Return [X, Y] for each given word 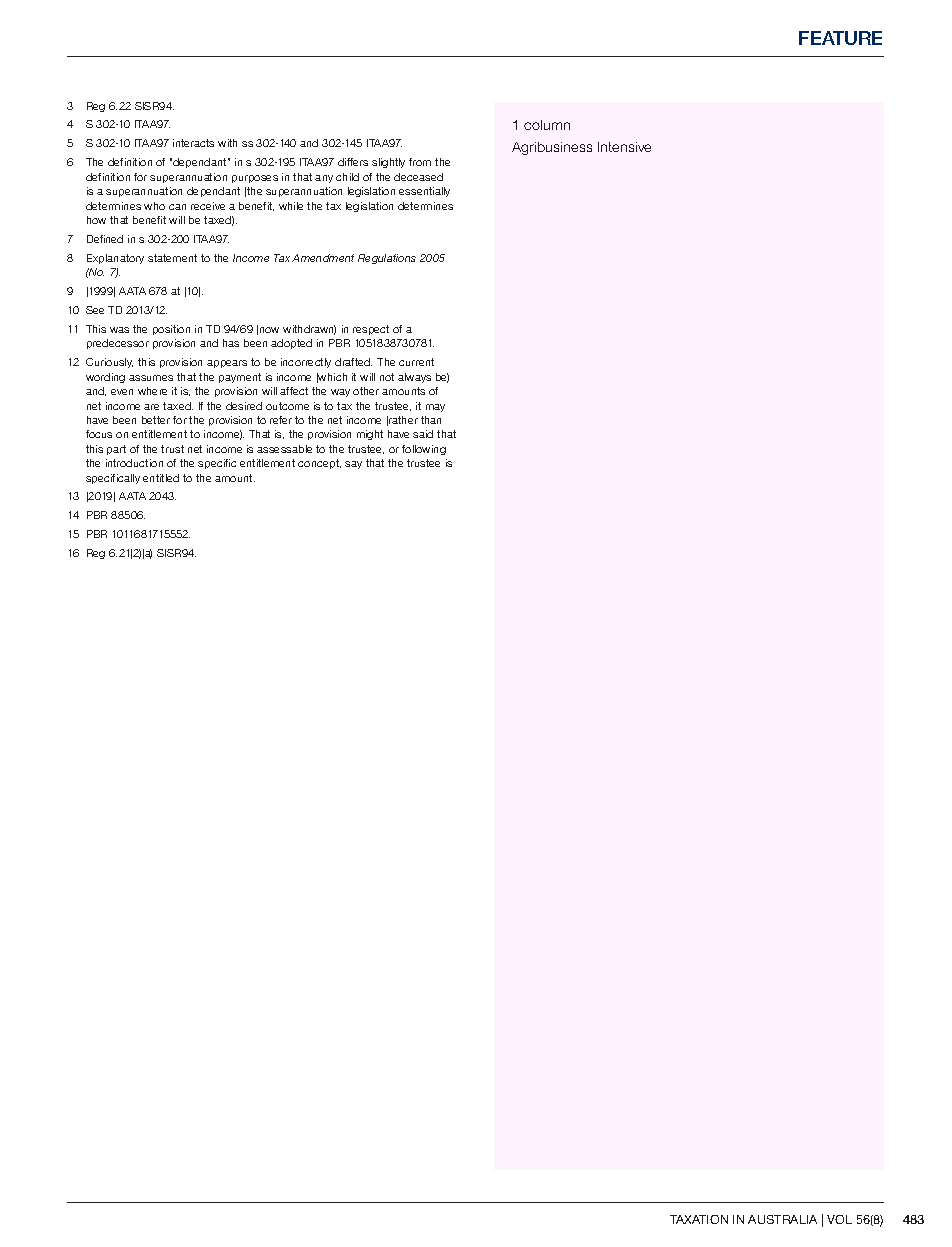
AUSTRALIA [782, 1219]
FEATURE [840, 38]
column [547, 125]
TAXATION [699, 1219]
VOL [839, 1219]
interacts [193, 143]
